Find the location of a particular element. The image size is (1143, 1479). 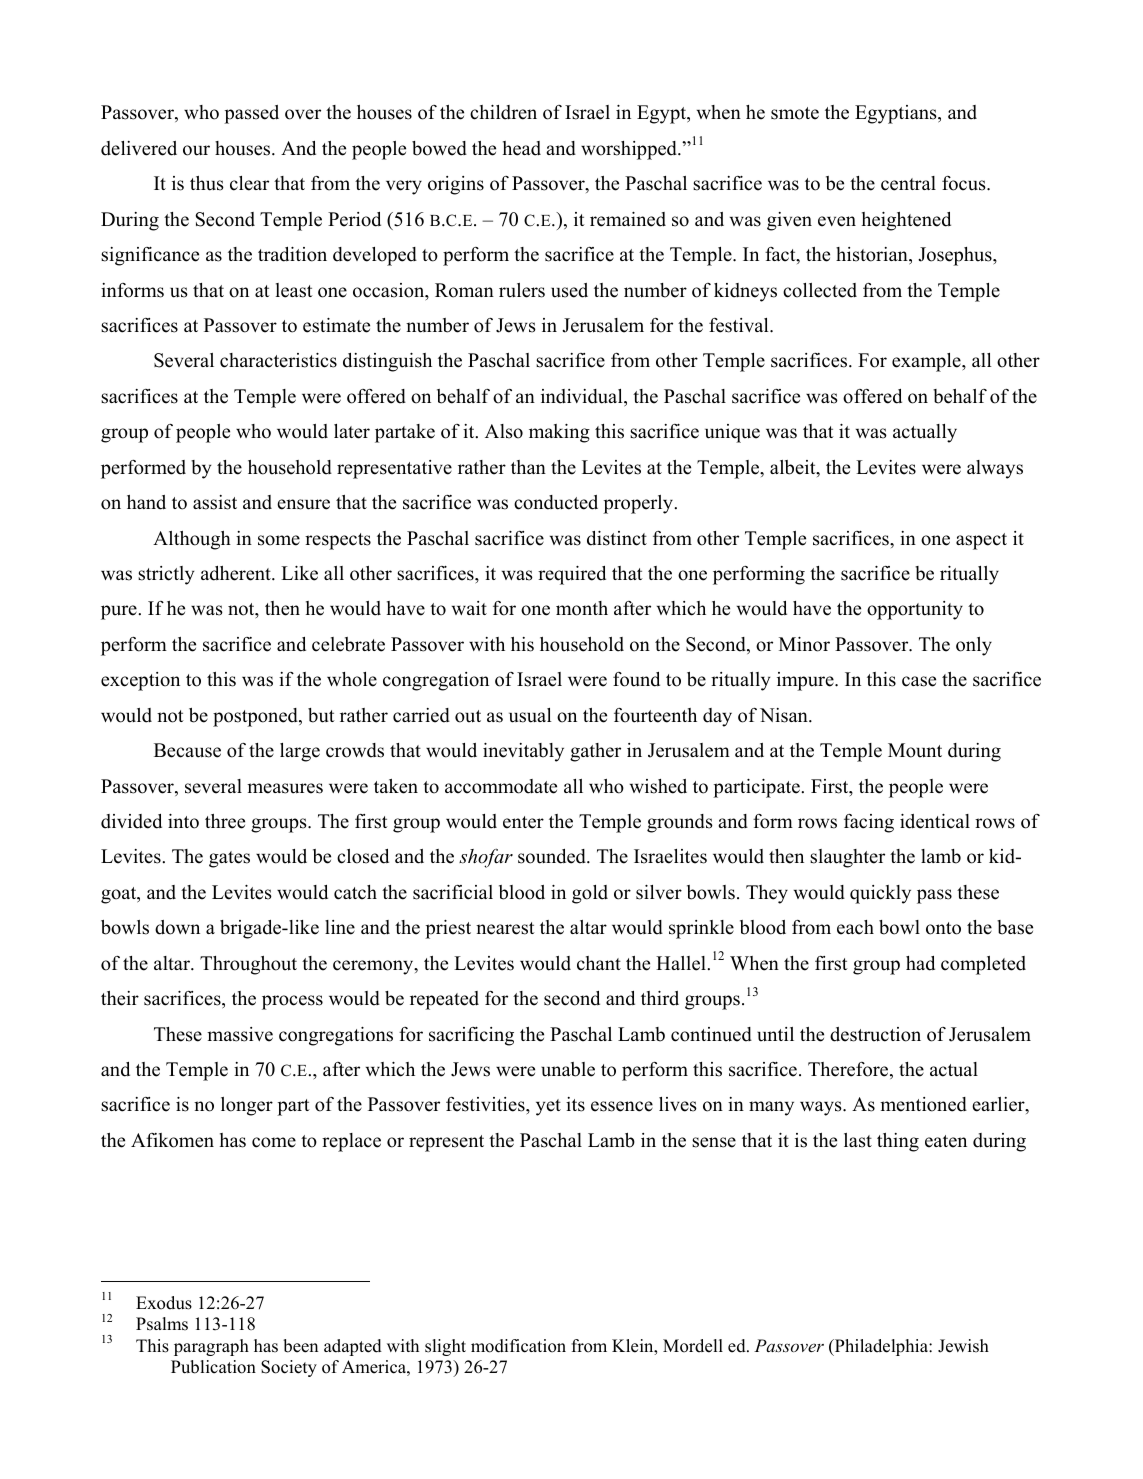

head is located at coordinates (522, 148).
